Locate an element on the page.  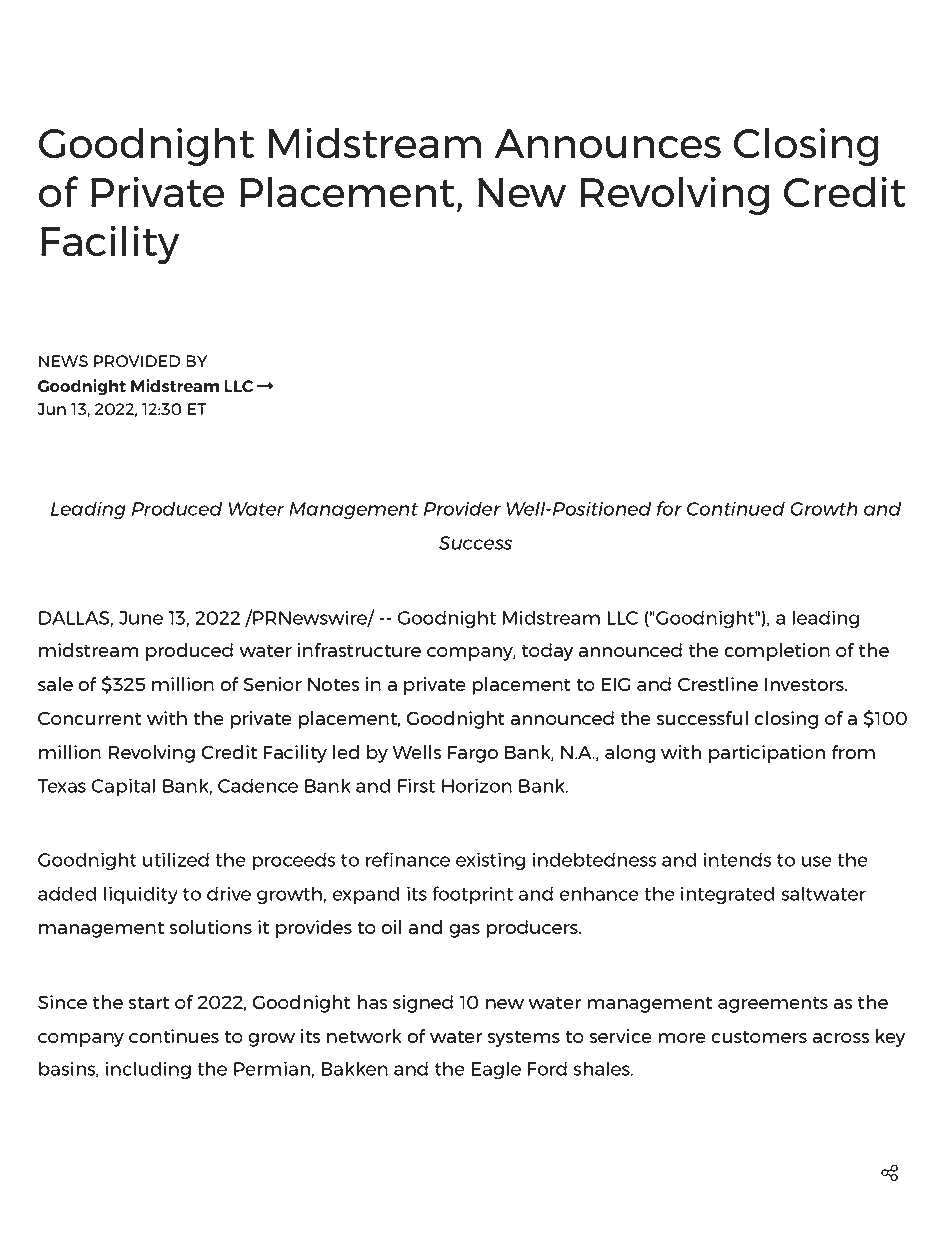
today is located at coordinates (547, 652).
